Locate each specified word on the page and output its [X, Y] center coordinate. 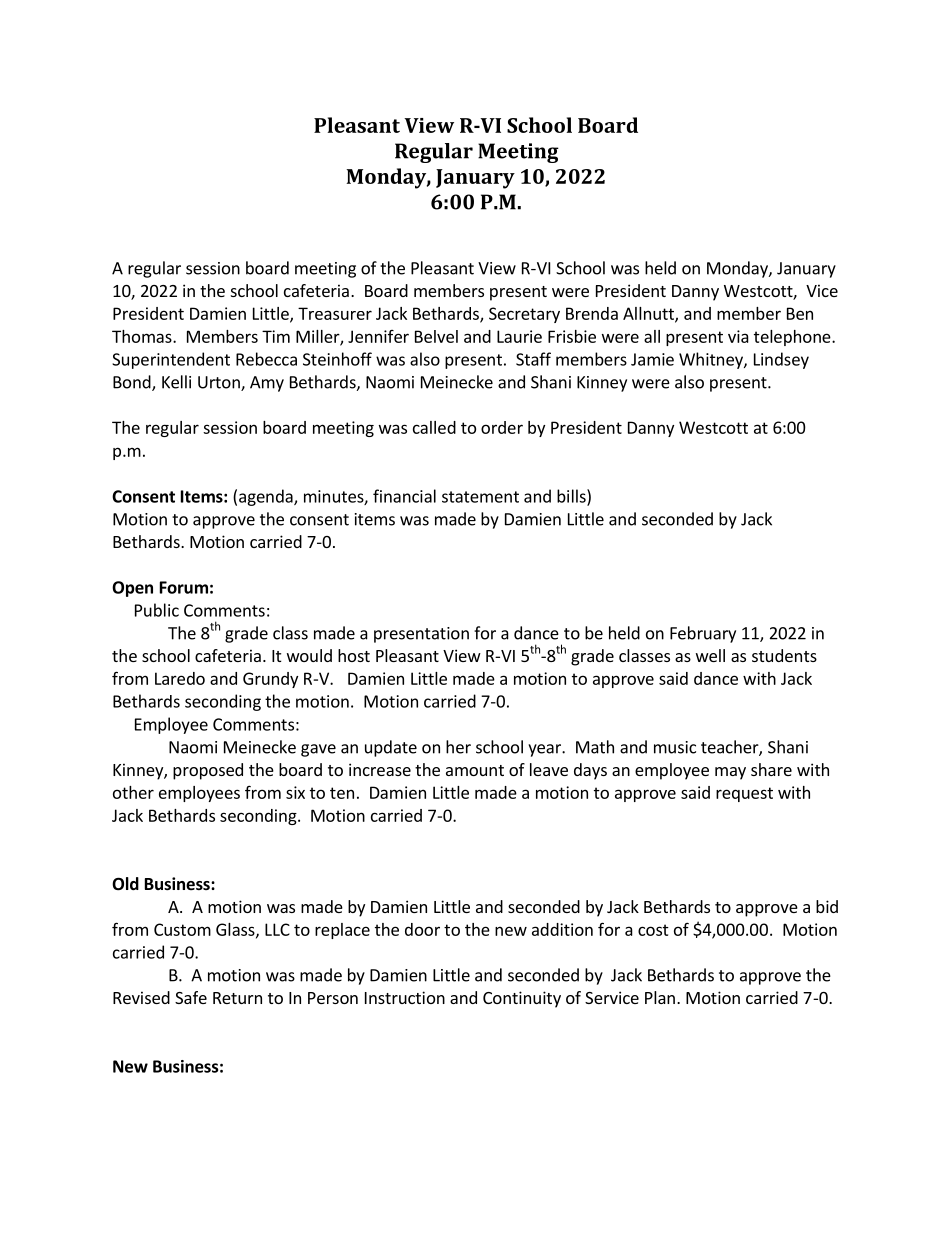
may [730, 773]
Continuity [522, 999]
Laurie [519, 336]
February [703, 634]
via [738, 336]
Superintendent [171, 360]
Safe [191, 997]
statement [480, 497]
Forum [184, 587]
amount [475, 770]
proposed [208, 771]
